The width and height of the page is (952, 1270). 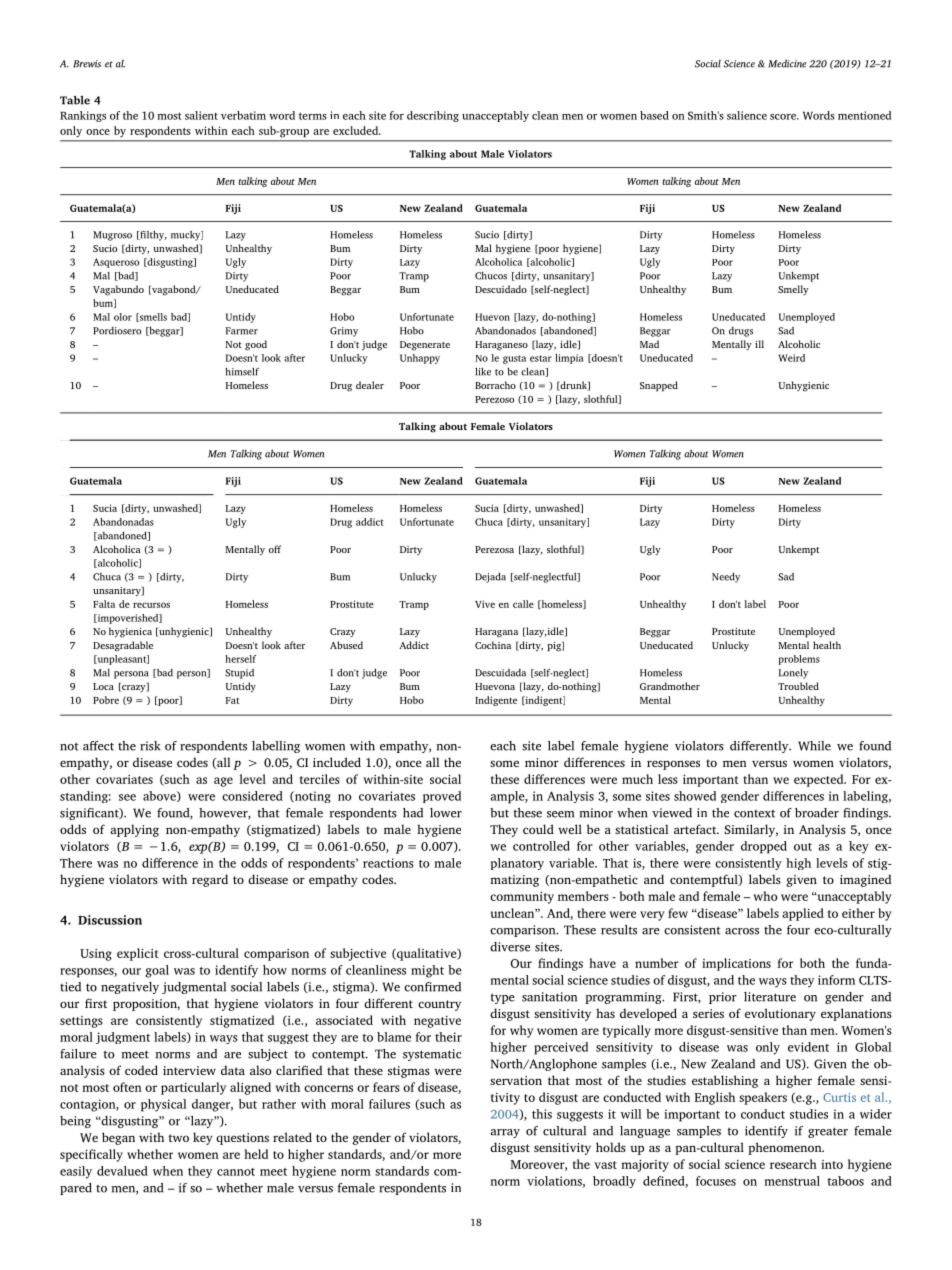 I want to click on two, so click(x=178, y=1138).
